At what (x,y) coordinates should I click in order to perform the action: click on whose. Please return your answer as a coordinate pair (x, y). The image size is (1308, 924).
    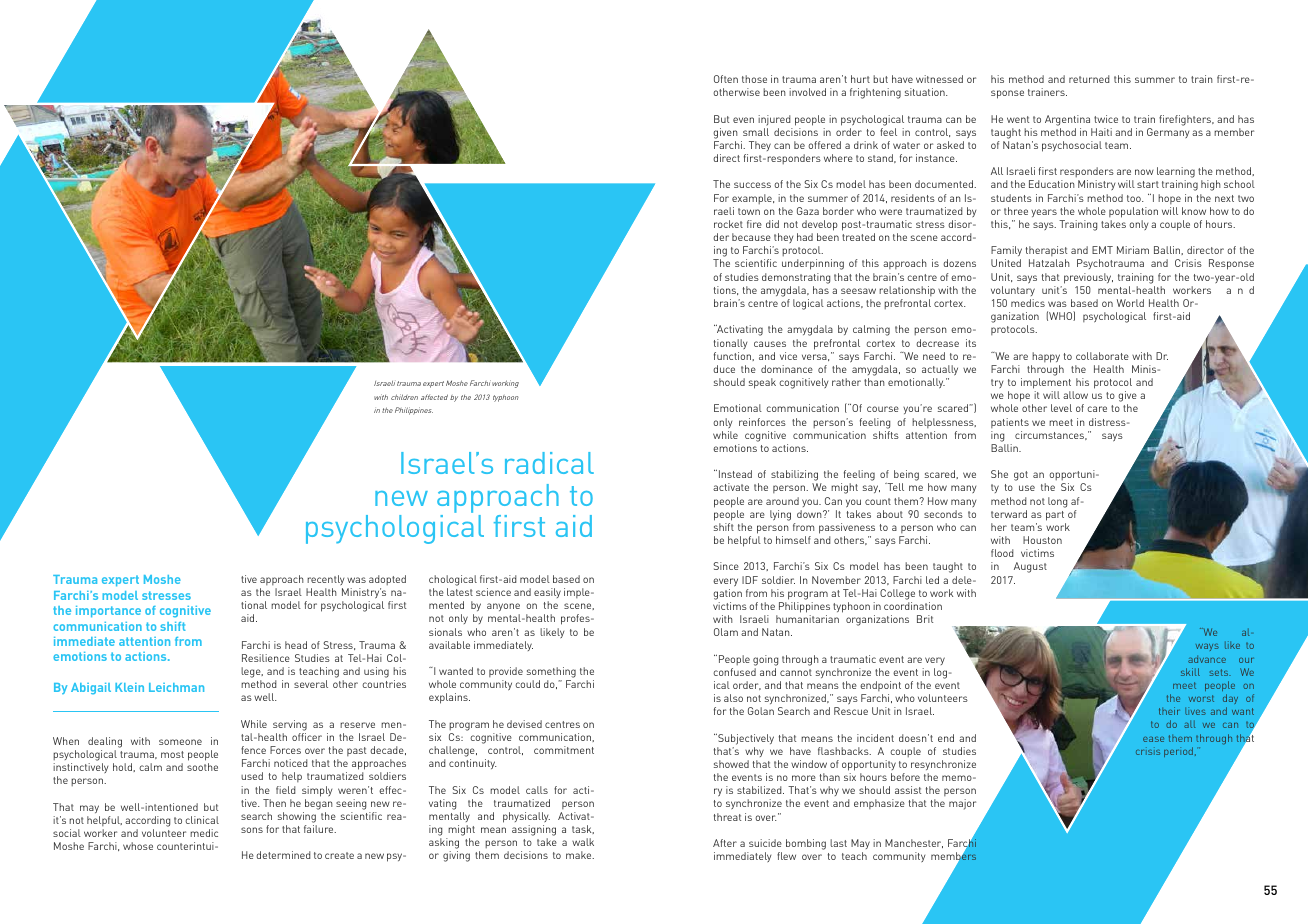
    Looking at the image, I should click on (138, 846).
